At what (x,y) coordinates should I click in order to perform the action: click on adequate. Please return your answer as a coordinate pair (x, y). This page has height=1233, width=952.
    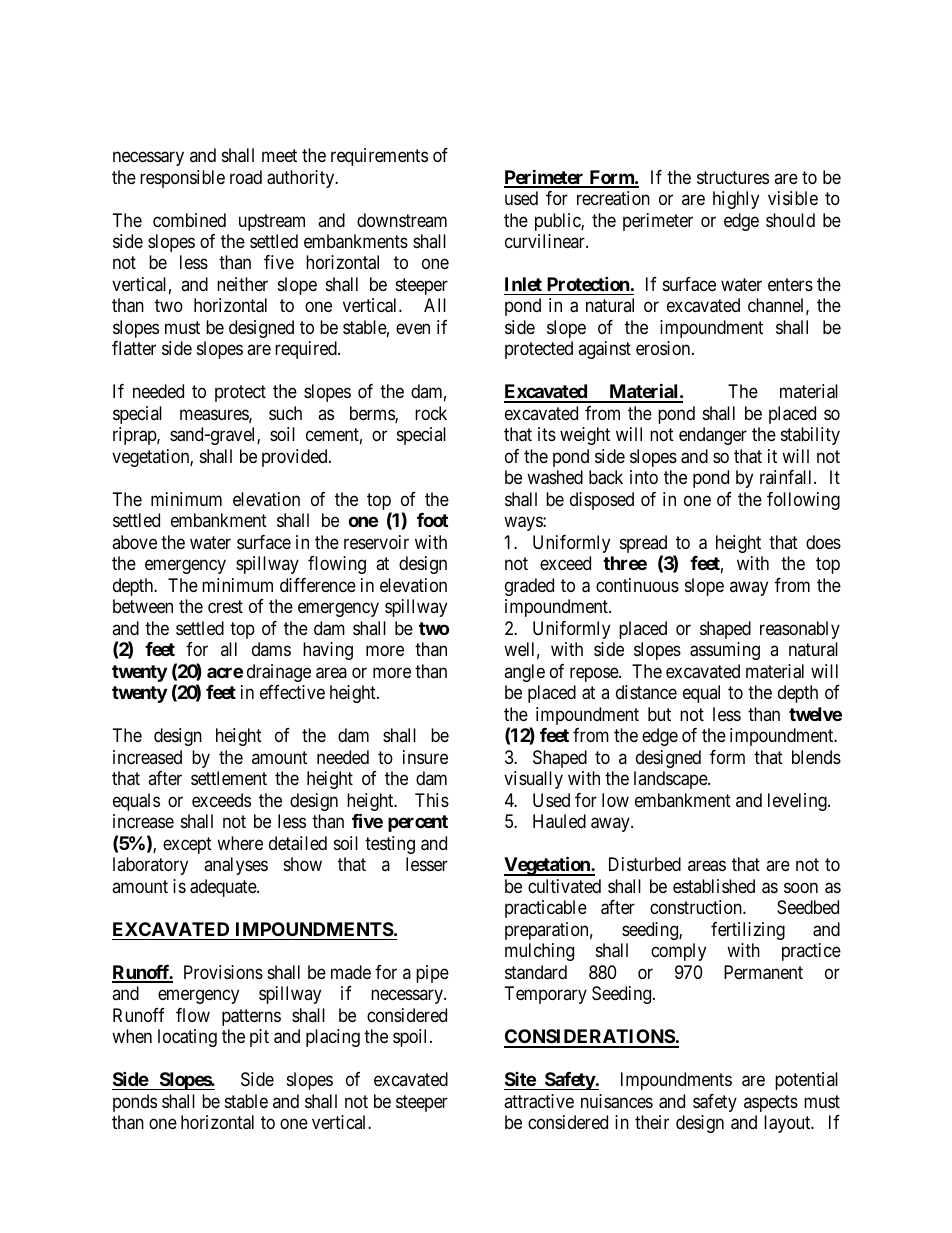
    Looking at the image, I should click on (224, 888).
